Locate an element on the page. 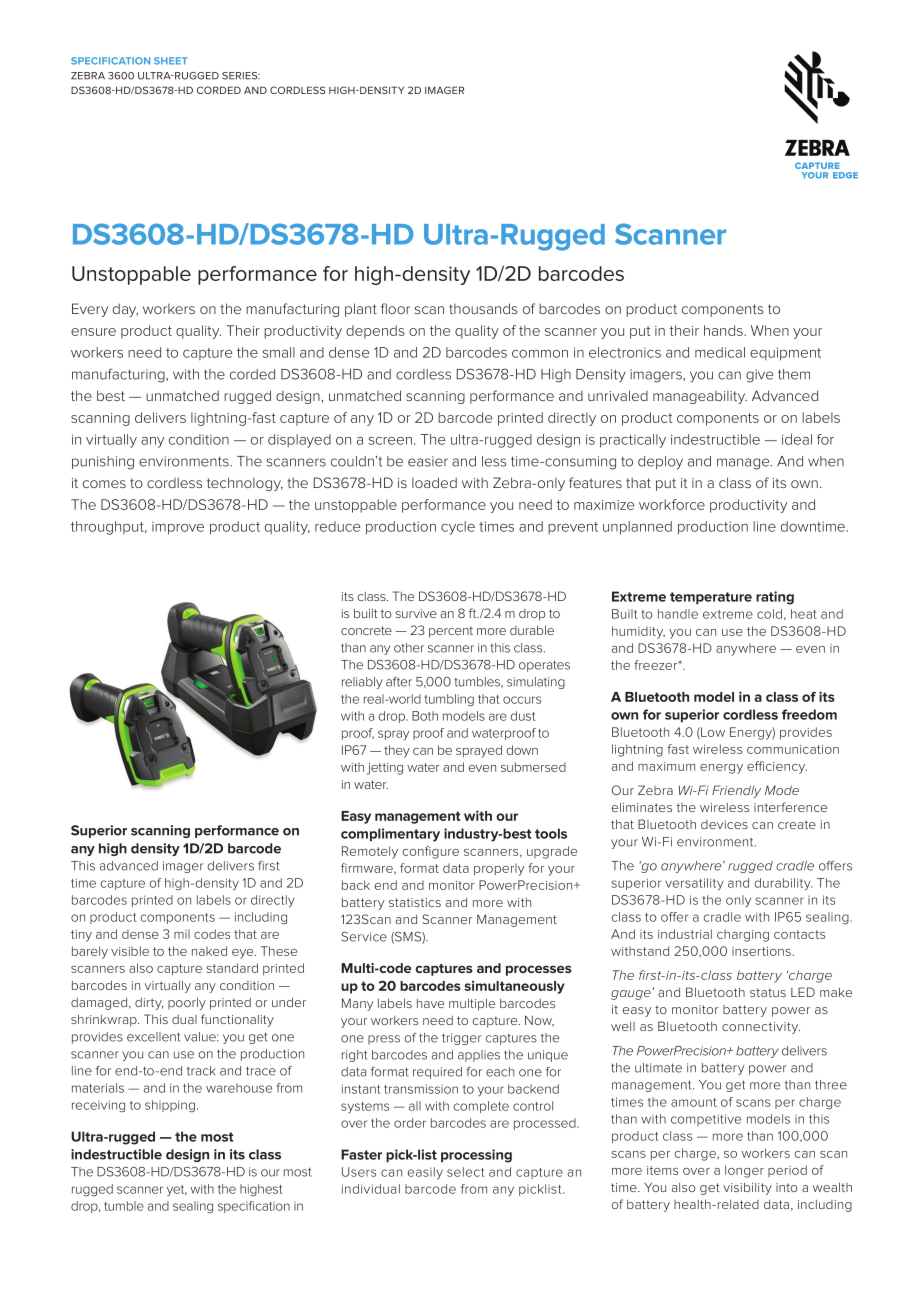 The image size is (924, 1308). thousands is located at coordinates (483, 308).
